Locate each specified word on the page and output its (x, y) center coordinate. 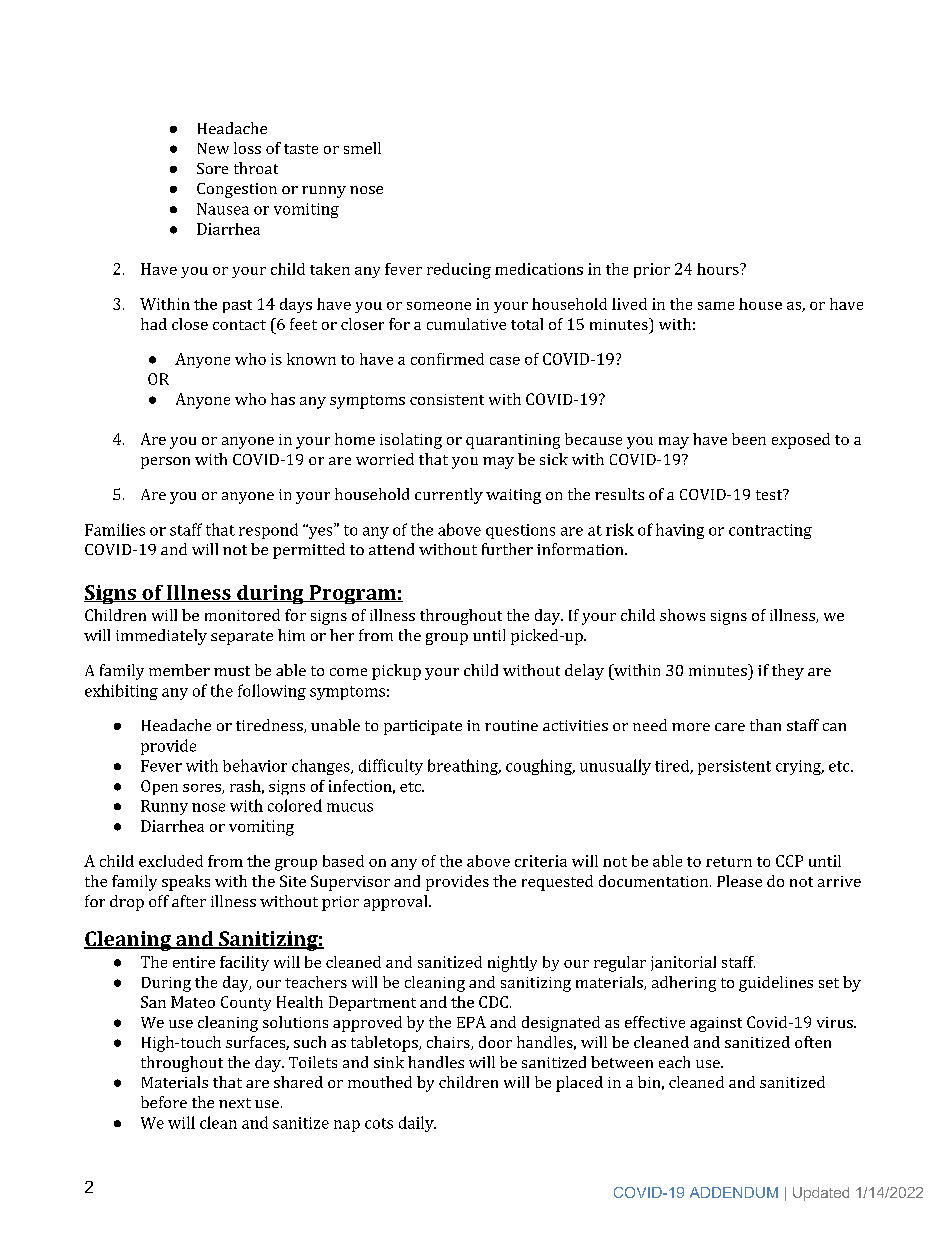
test (770, 494)
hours (719, 269)
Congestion (237, 190)
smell (362, 148)
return (729, 862)
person (165, 463)
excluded (171, 861)
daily (417, 1124)
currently (449, 496)
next (235, 1103)
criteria (541, 861)
